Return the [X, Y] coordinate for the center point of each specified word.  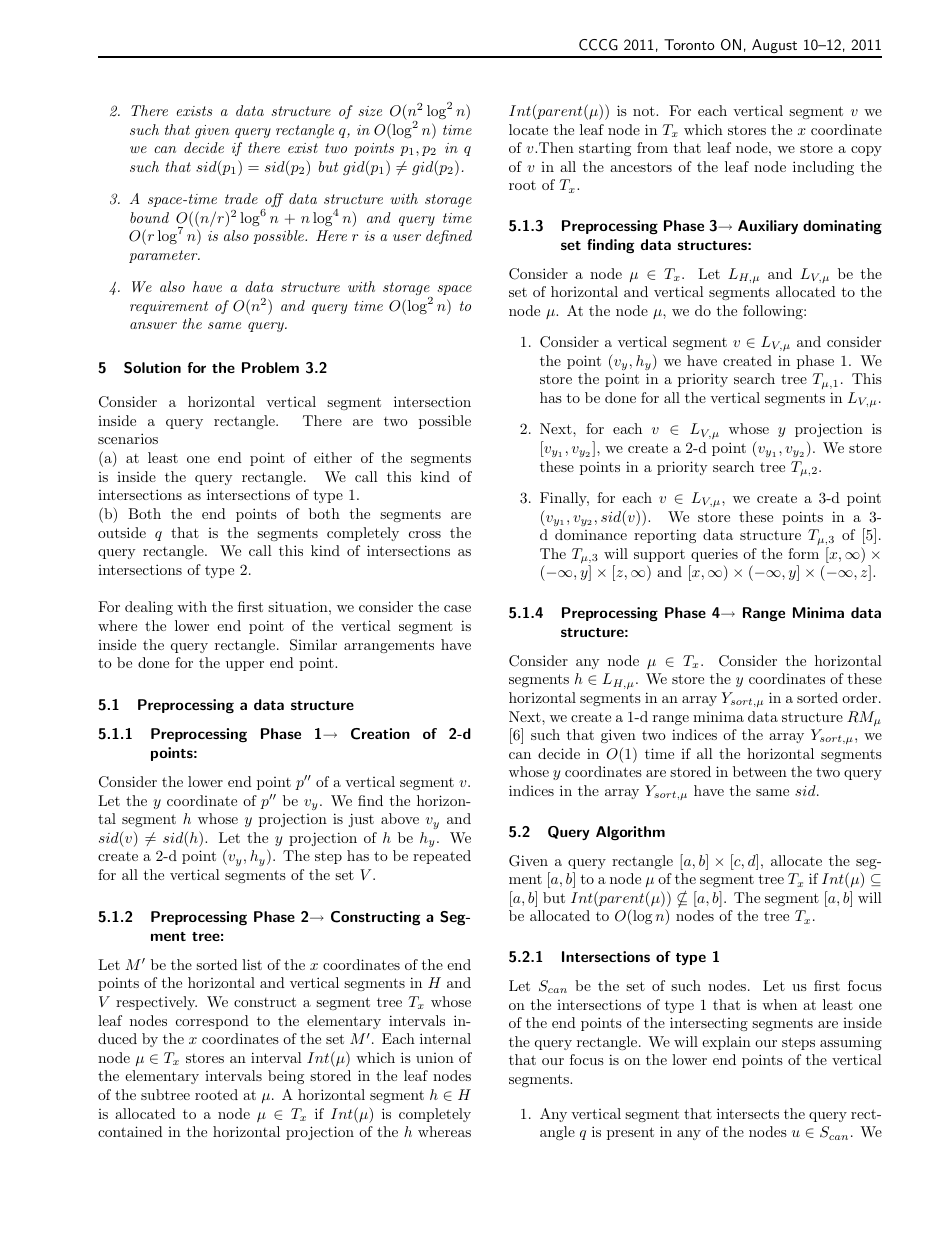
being [286, 1077]
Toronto [689, 44]
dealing [149, 608]
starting [605, 149]
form [803, 553]
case [457, 608]
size [370, 111]
